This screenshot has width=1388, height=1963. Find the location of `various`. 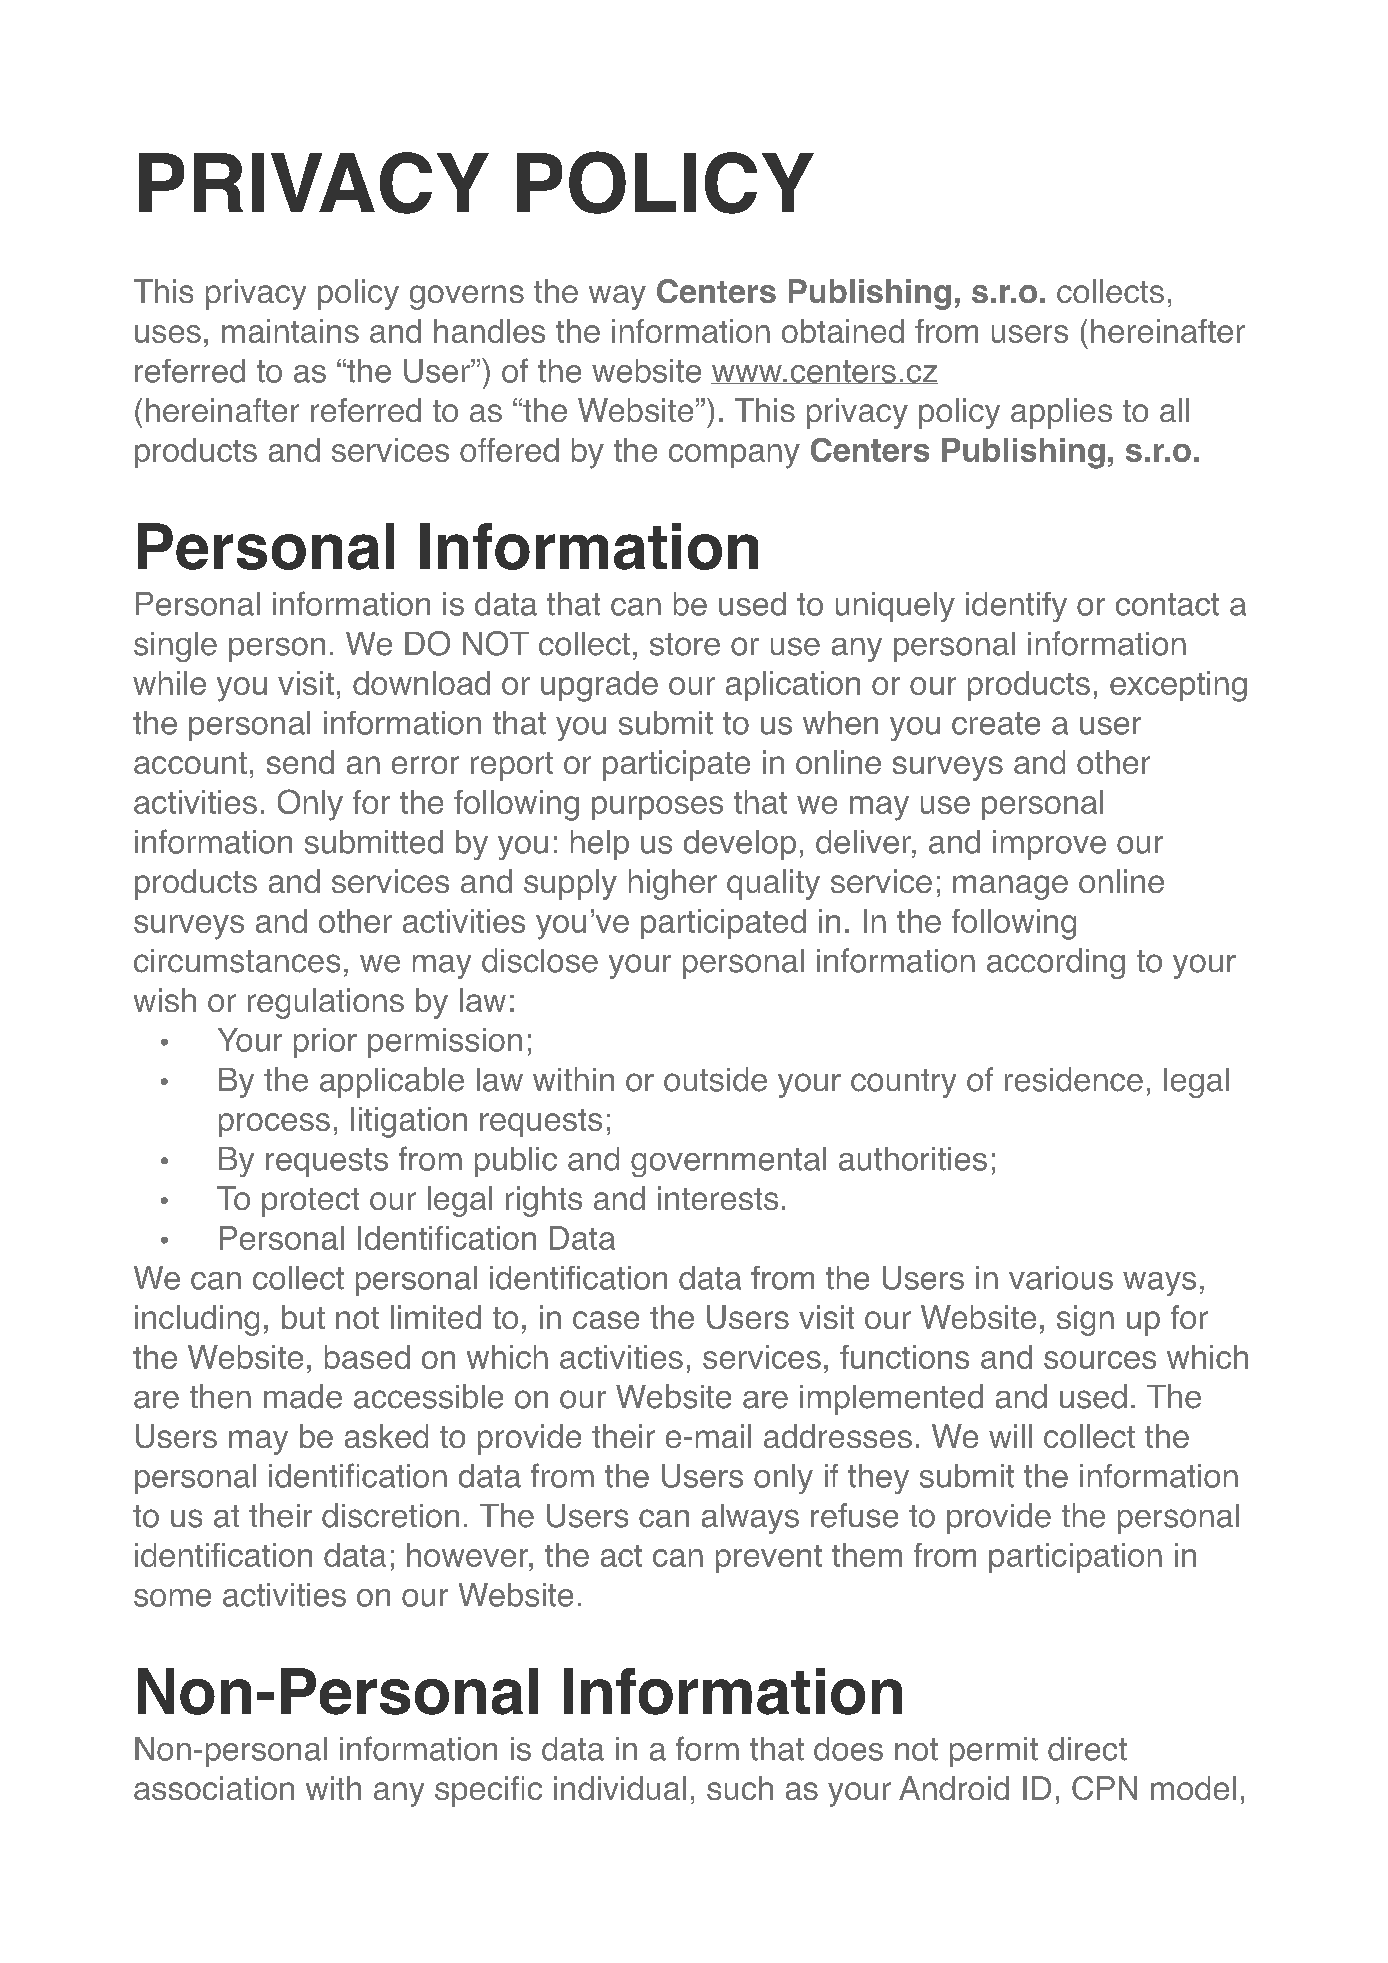

various is located at coordinates (1061, 1278).
